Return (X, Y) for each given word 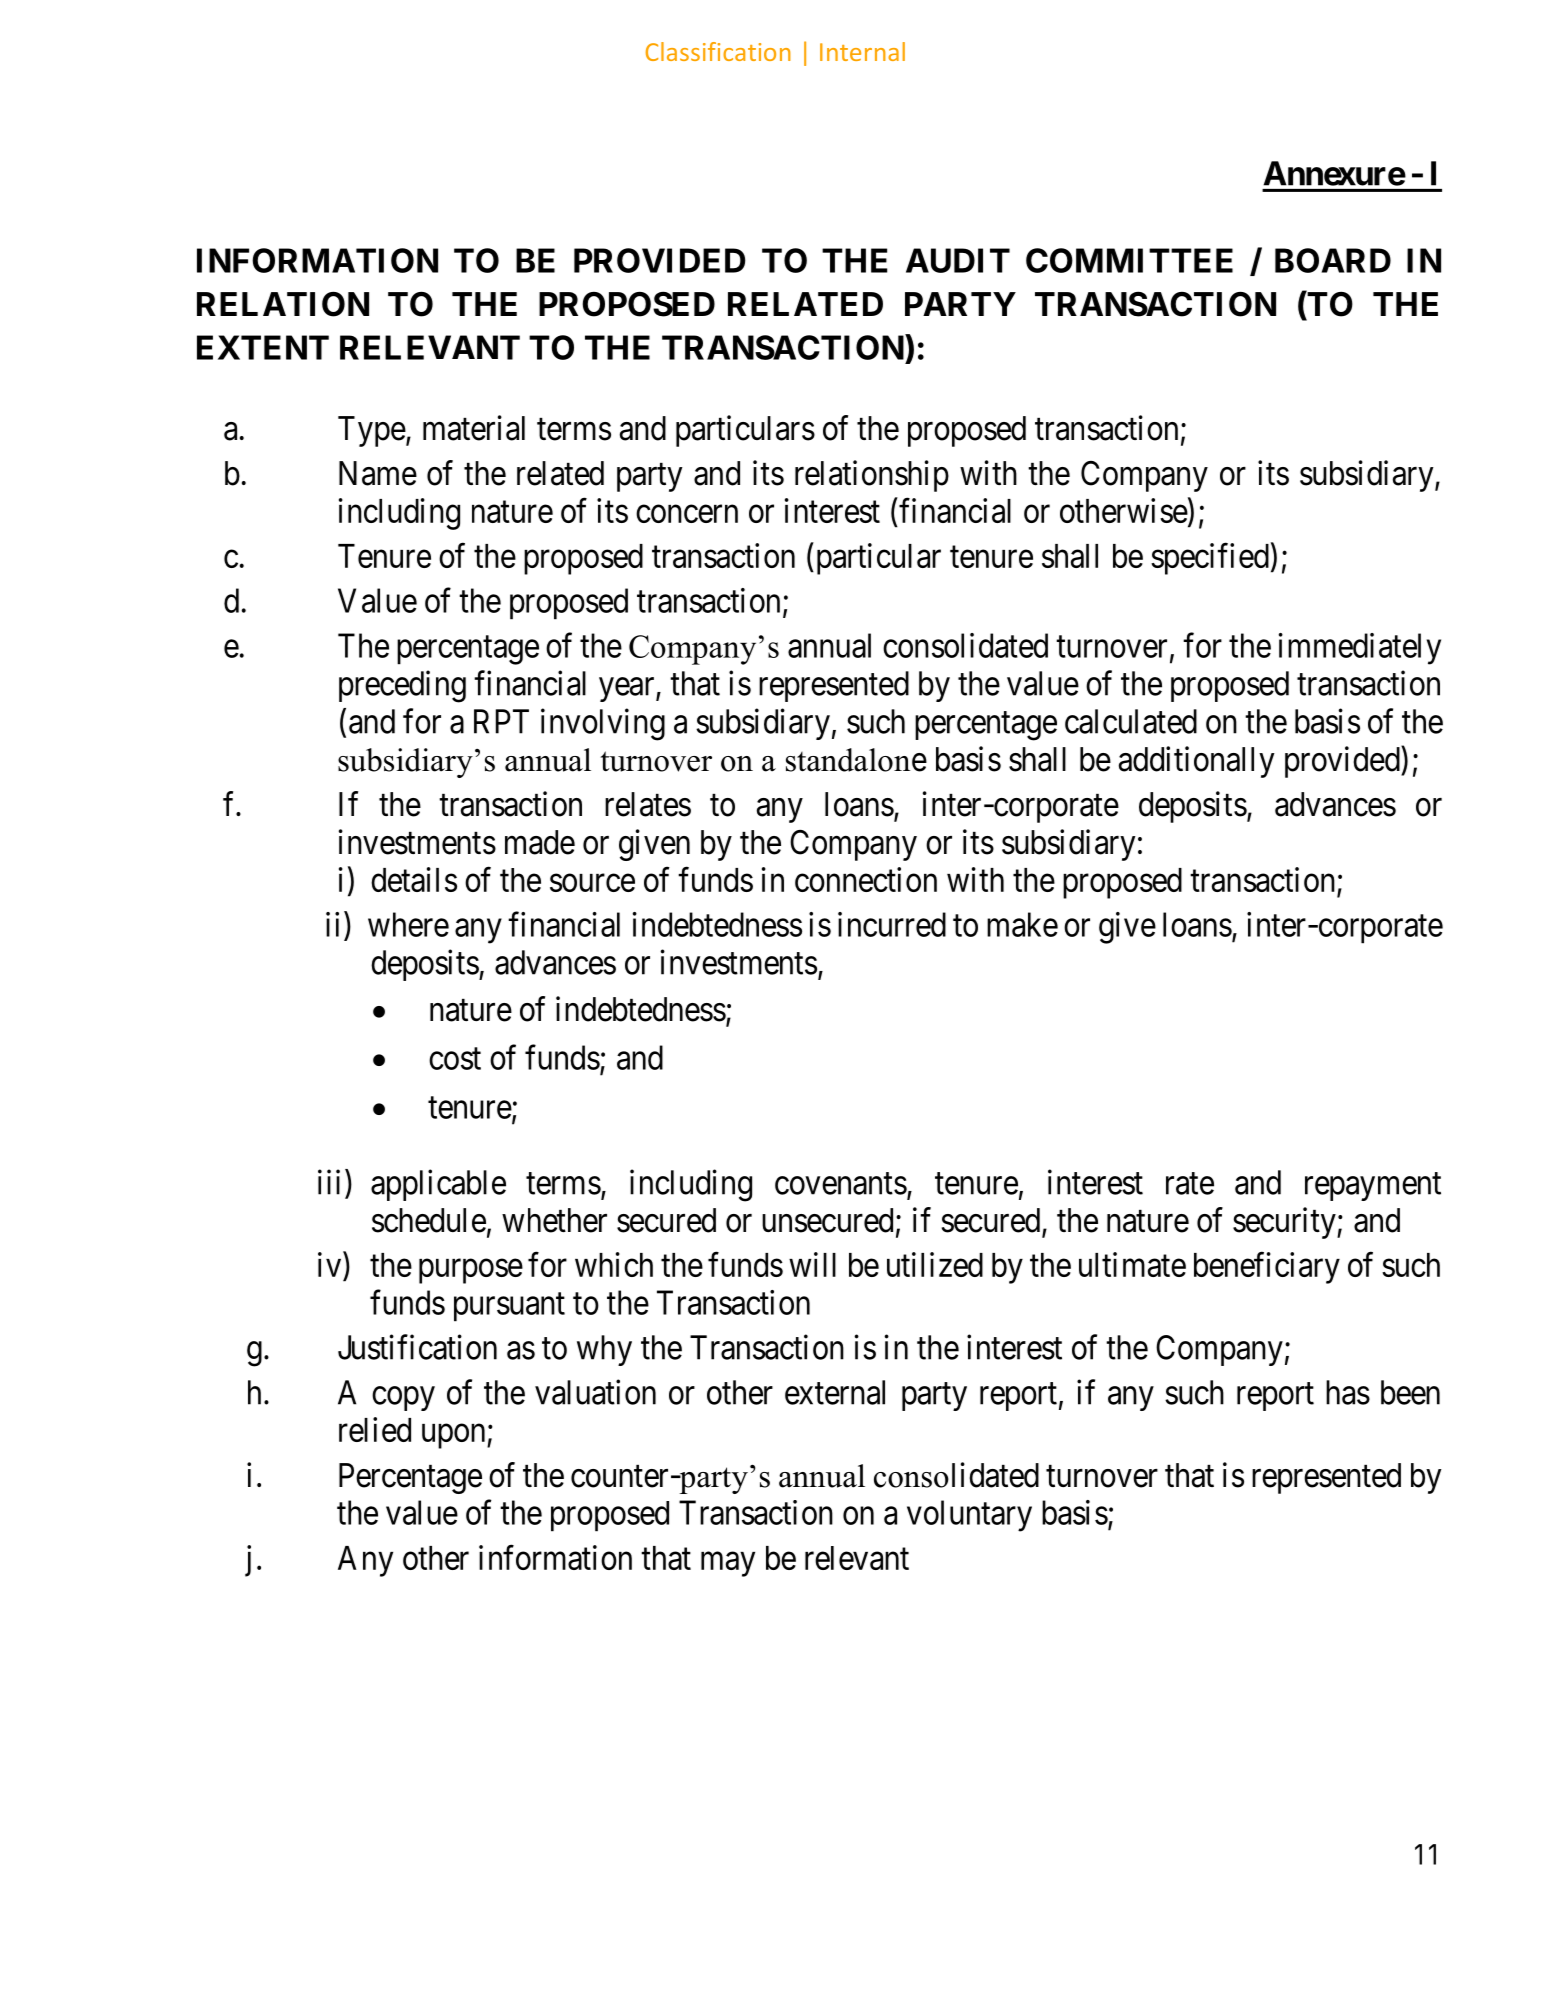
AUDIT (958, 260)
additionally (1197, 762)
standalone (856, 760)
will (812, 1264)
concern (687, 514)
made (540, 842)
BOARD (1333, 260)
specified (1210, 559)
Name (378, 473)
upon (455, 1436)
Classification (718, 51)
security (1285, 1223)
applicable (438, 1185)
